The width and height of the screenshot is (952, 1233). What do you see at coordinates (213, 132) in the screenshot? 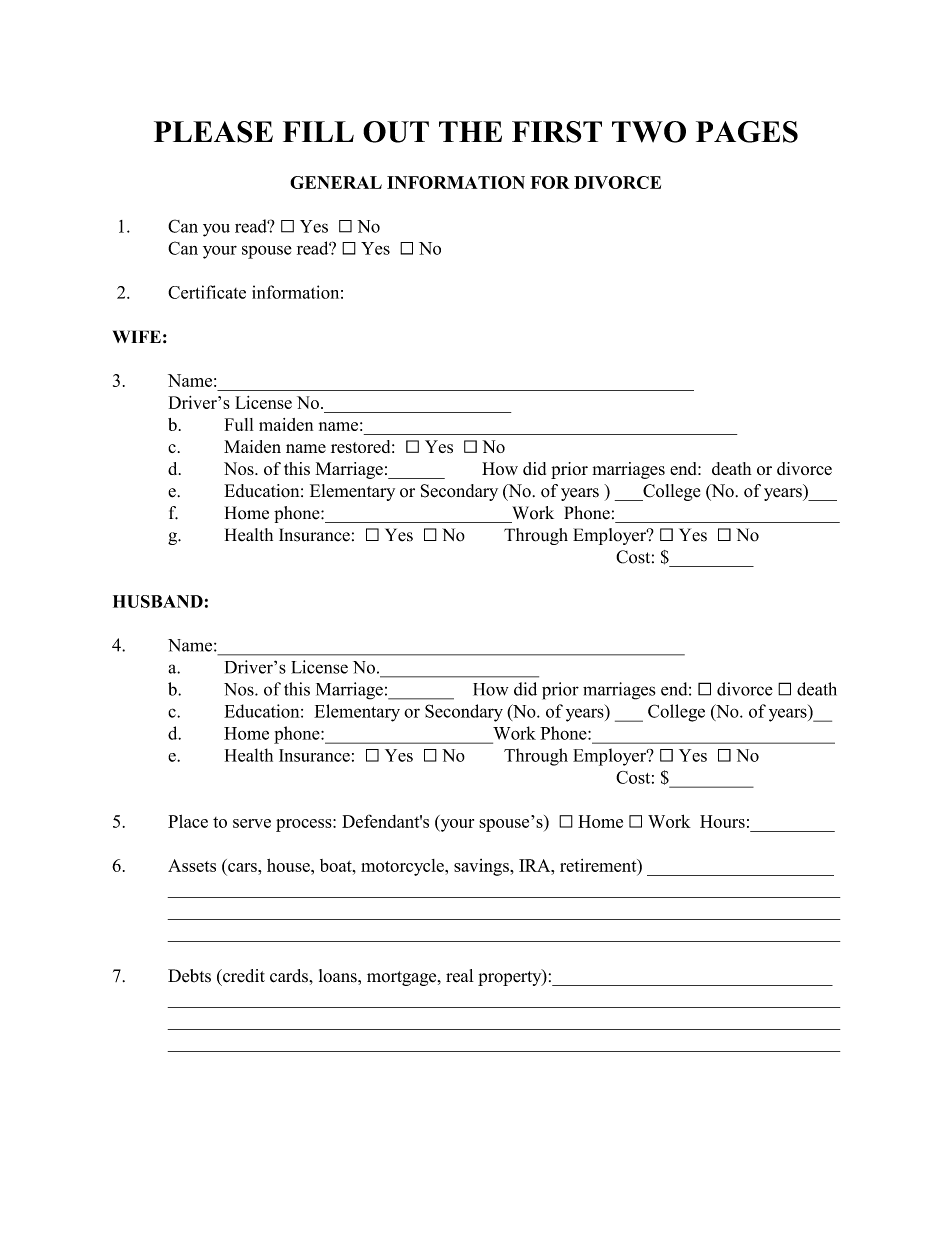
I see `PLEASE` at bounding box center [213, 132].
